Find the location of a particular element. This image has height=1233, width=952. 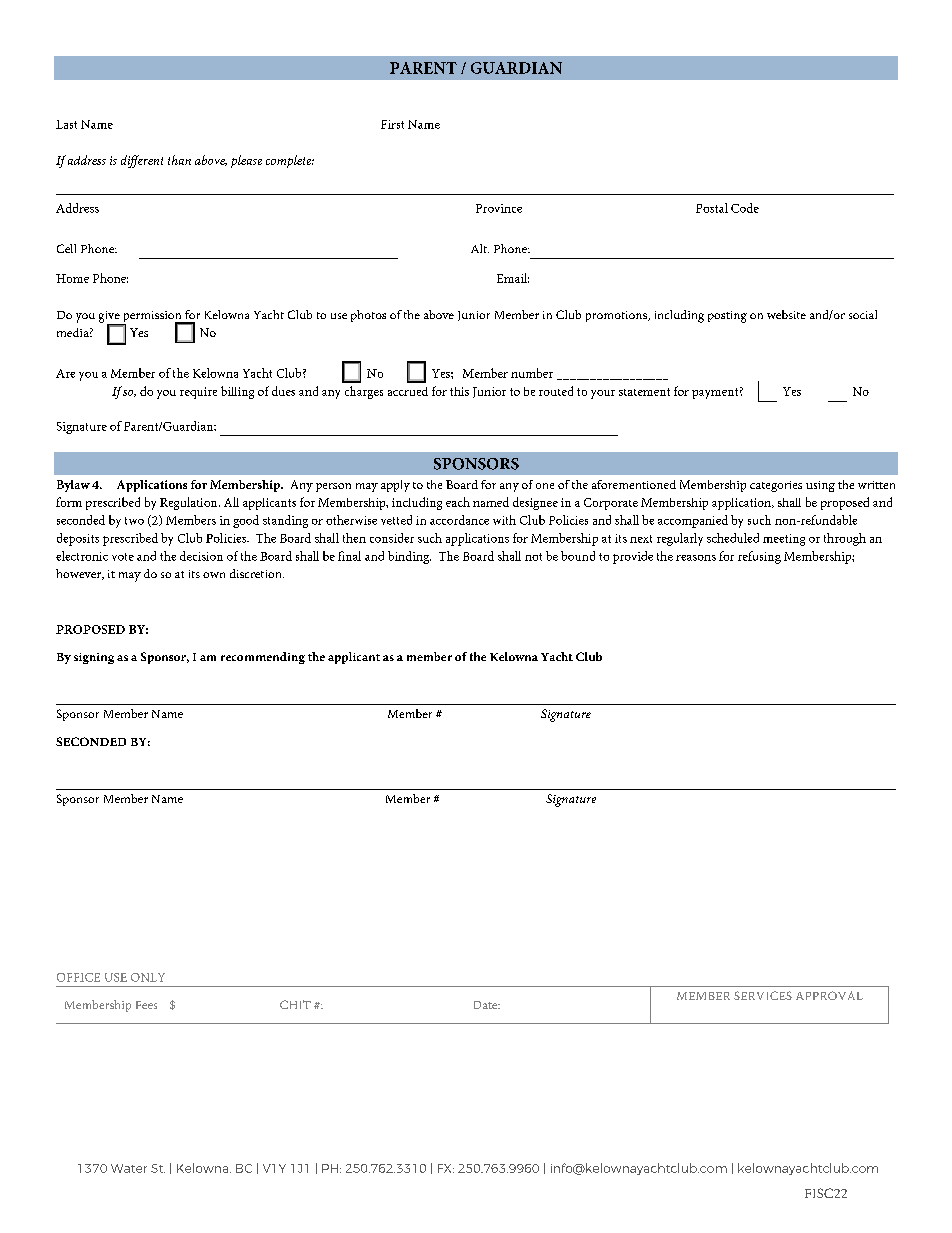

CHIT is located at coordinates (295, 1004).
